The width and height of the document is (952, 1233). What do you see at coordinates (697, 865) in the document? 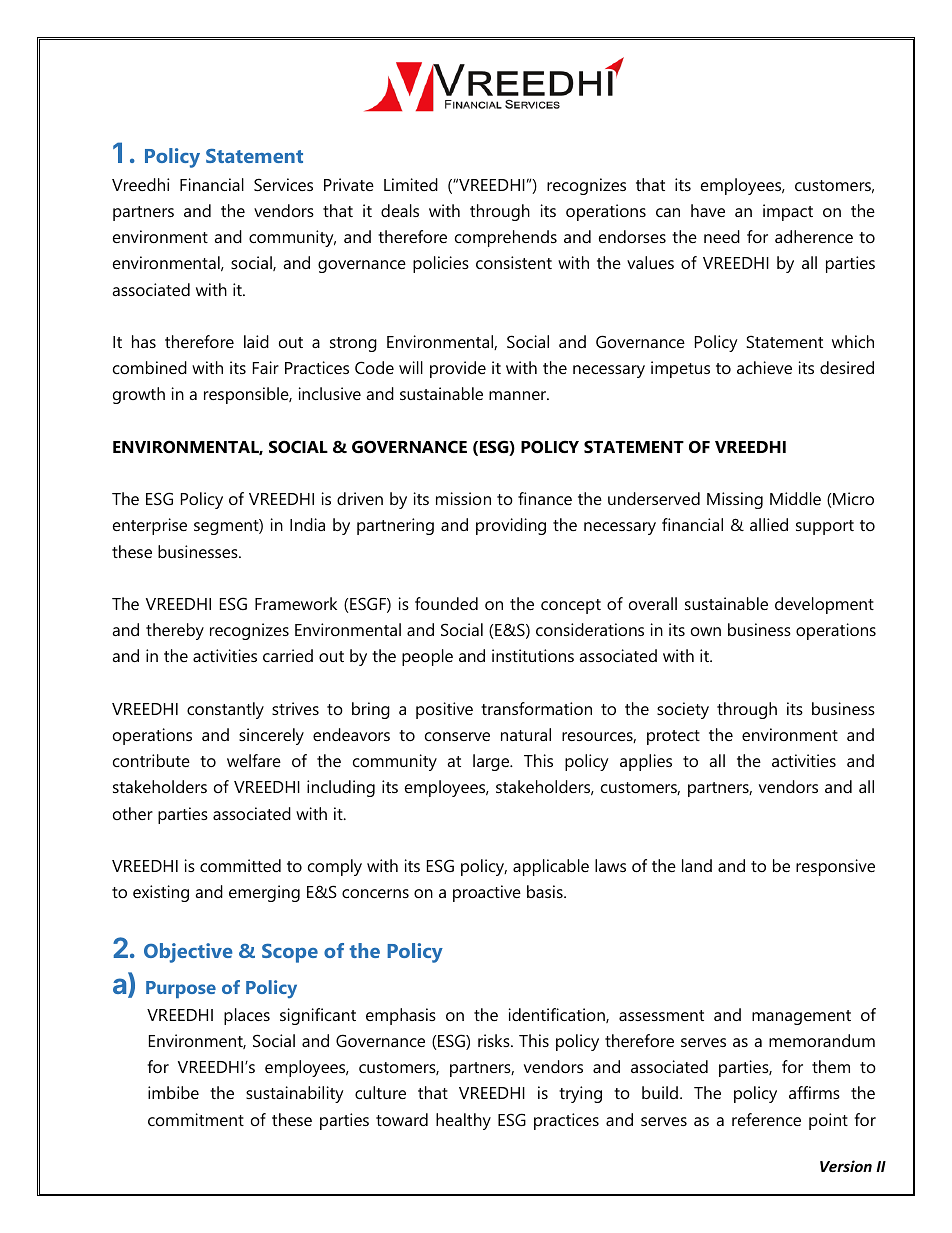
I see `land` at bounding box center [697, 865].
